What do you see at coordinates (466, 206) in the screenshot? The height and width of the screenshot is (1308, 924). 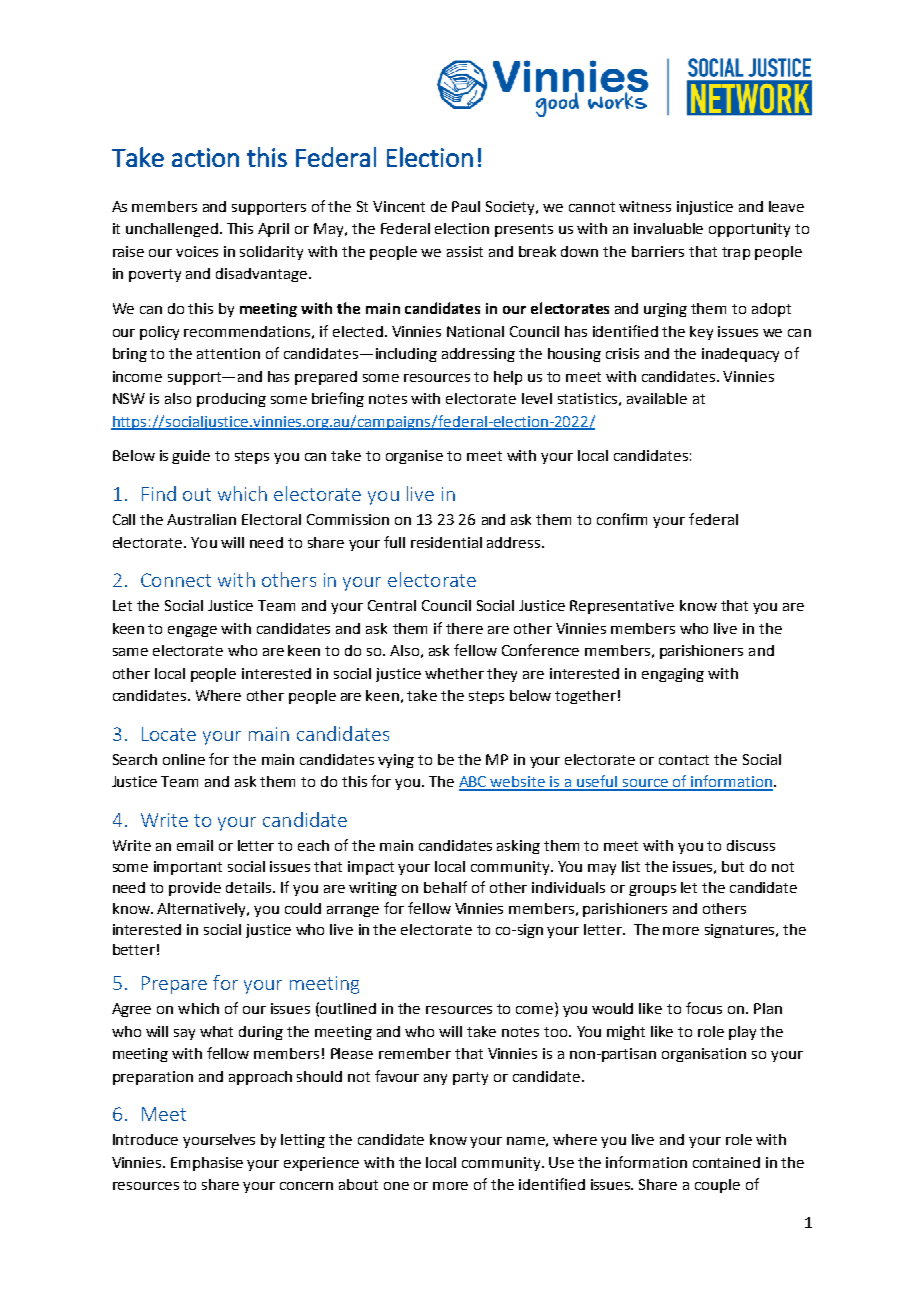 I see `Paul` at bounding box center [466, 206].
